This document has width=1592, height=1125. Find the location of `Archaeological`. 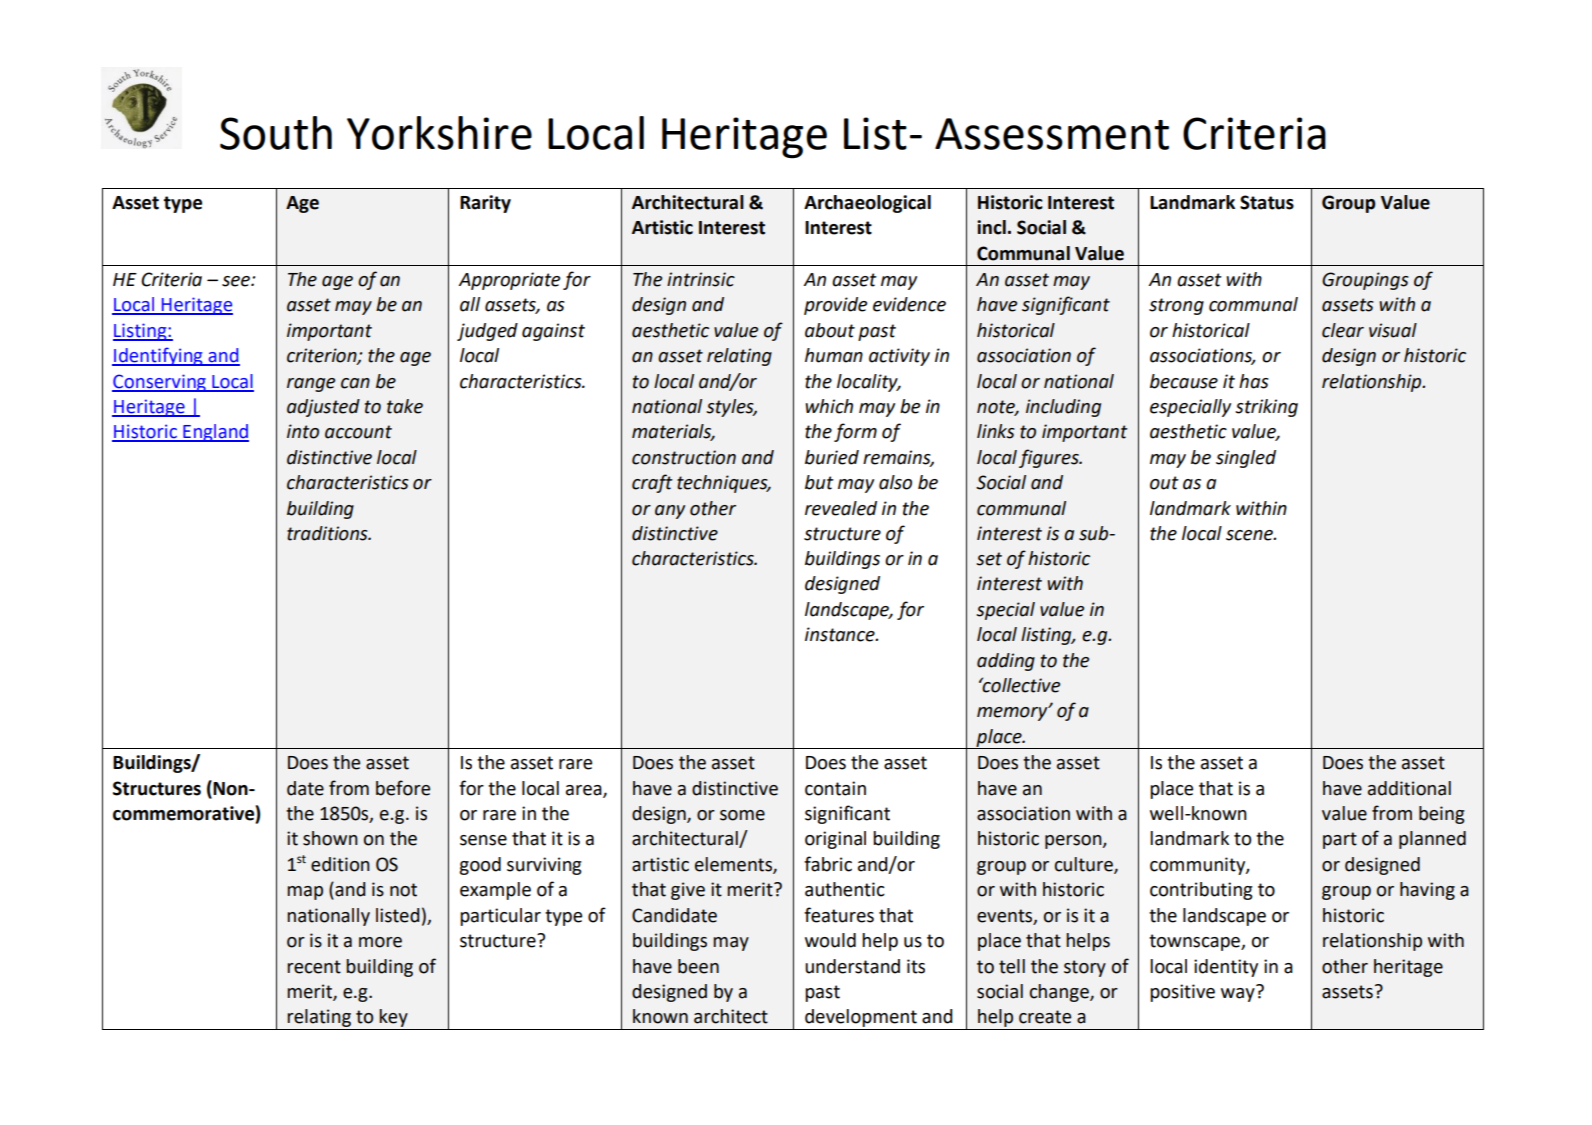

Archaeological is located at coordinates (867, 204).
